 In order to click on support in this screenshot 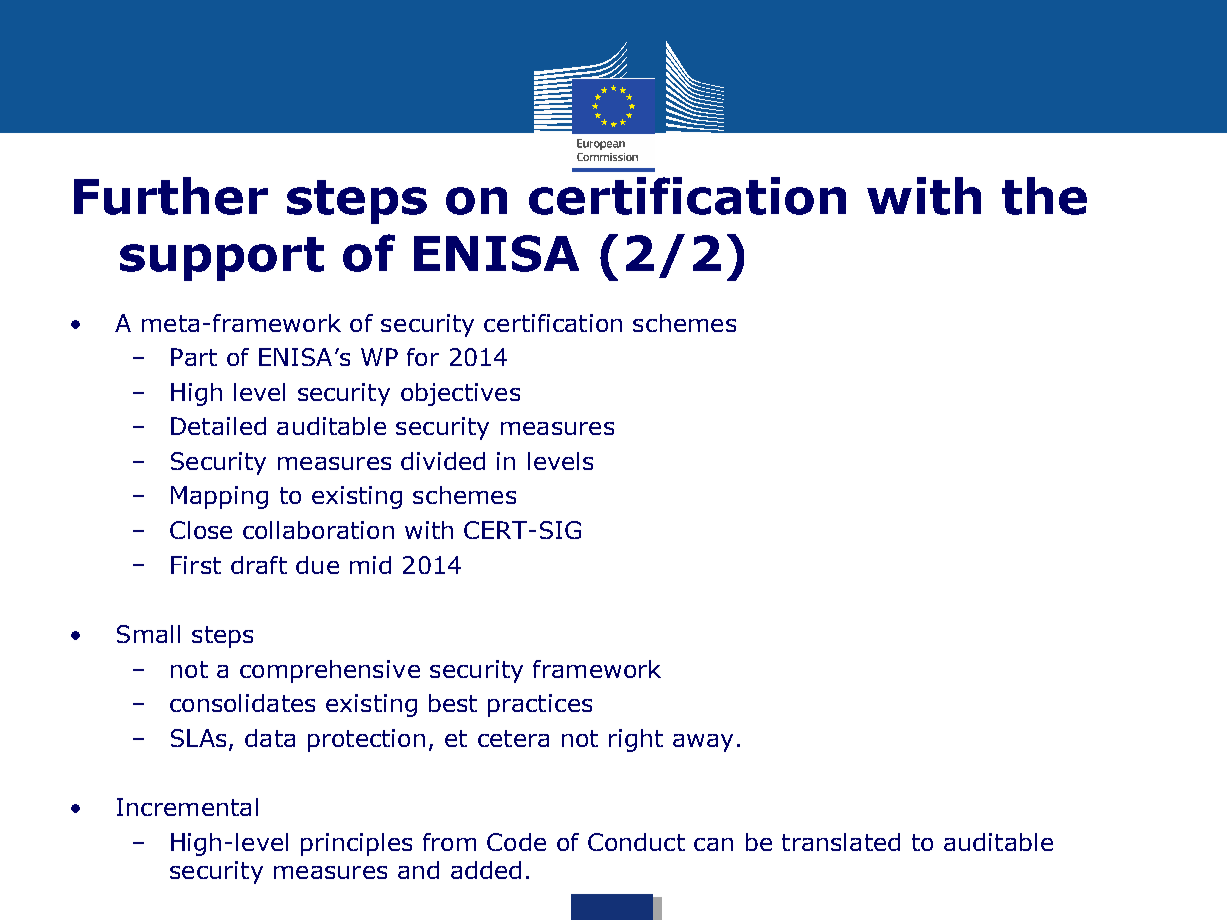, I will do `click(222, 259)`.
